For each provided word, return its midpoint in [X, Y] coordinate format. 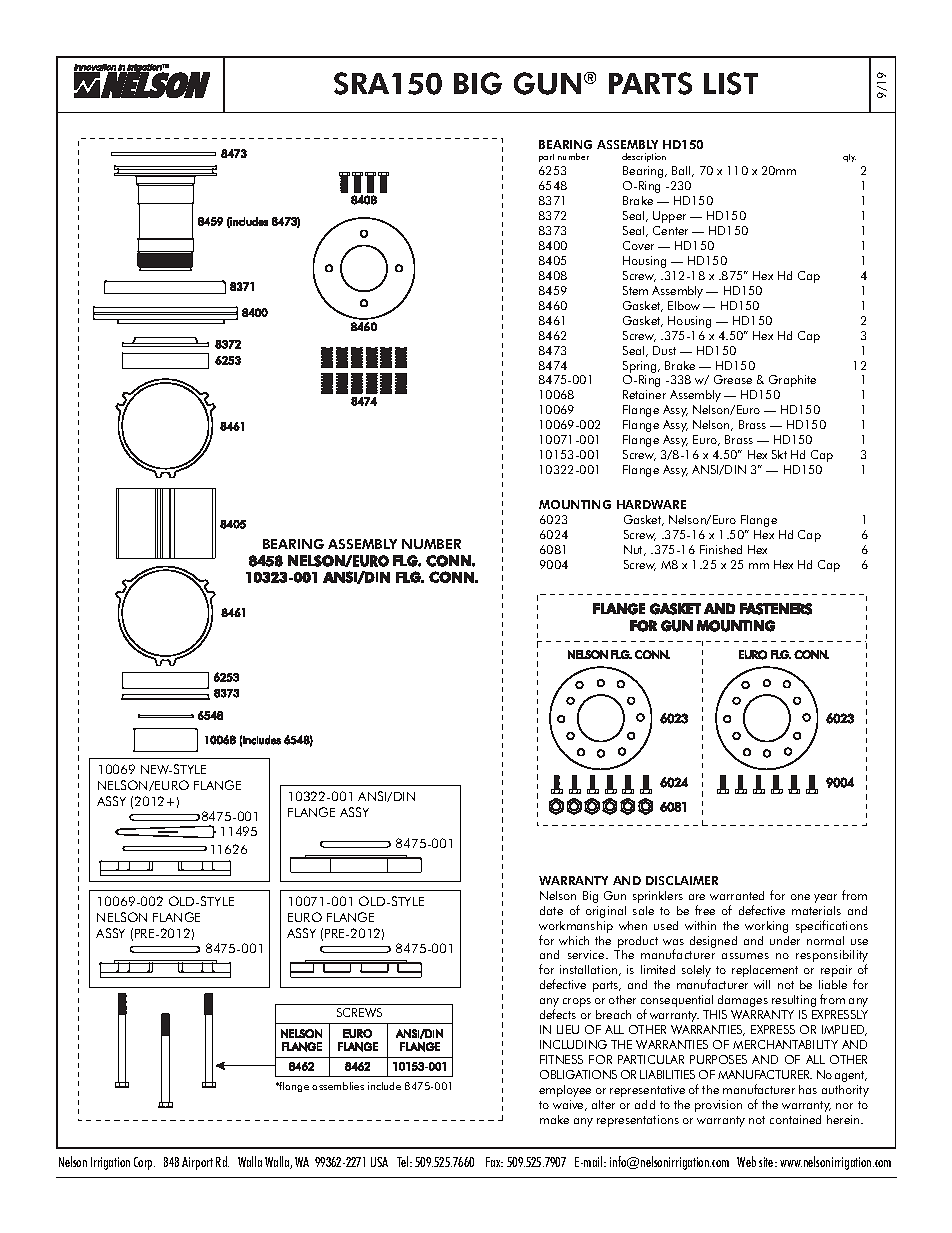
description [644, 157]
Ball [682, 171]
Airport [197, 1163]
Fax [494, 1162]
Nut [634, 550]
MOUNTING [575, 504]
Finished [721, 549]
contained [795, 1119]
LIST [731, 83]
